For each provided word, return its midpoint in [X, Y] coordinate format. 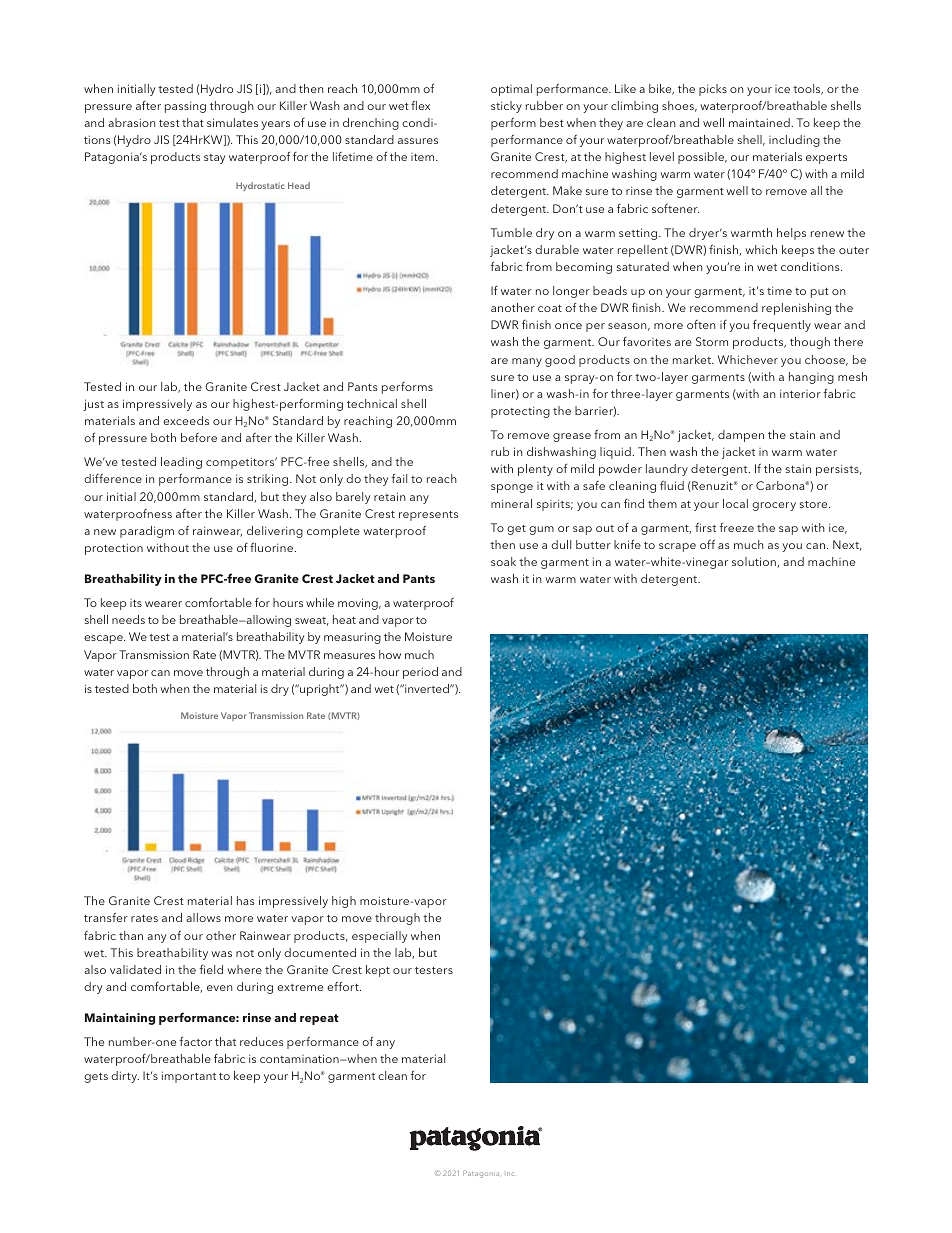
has [246, 900]
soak [503, 561]
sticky [506, 107]
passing [185, 107]
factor [195, 1041]
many [527, 362]
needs [128, 619]
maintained [760, 122]
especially [379, 937]
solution [755, 562]
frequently [782, 326]
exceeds [186, 420]
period [420, 673]
